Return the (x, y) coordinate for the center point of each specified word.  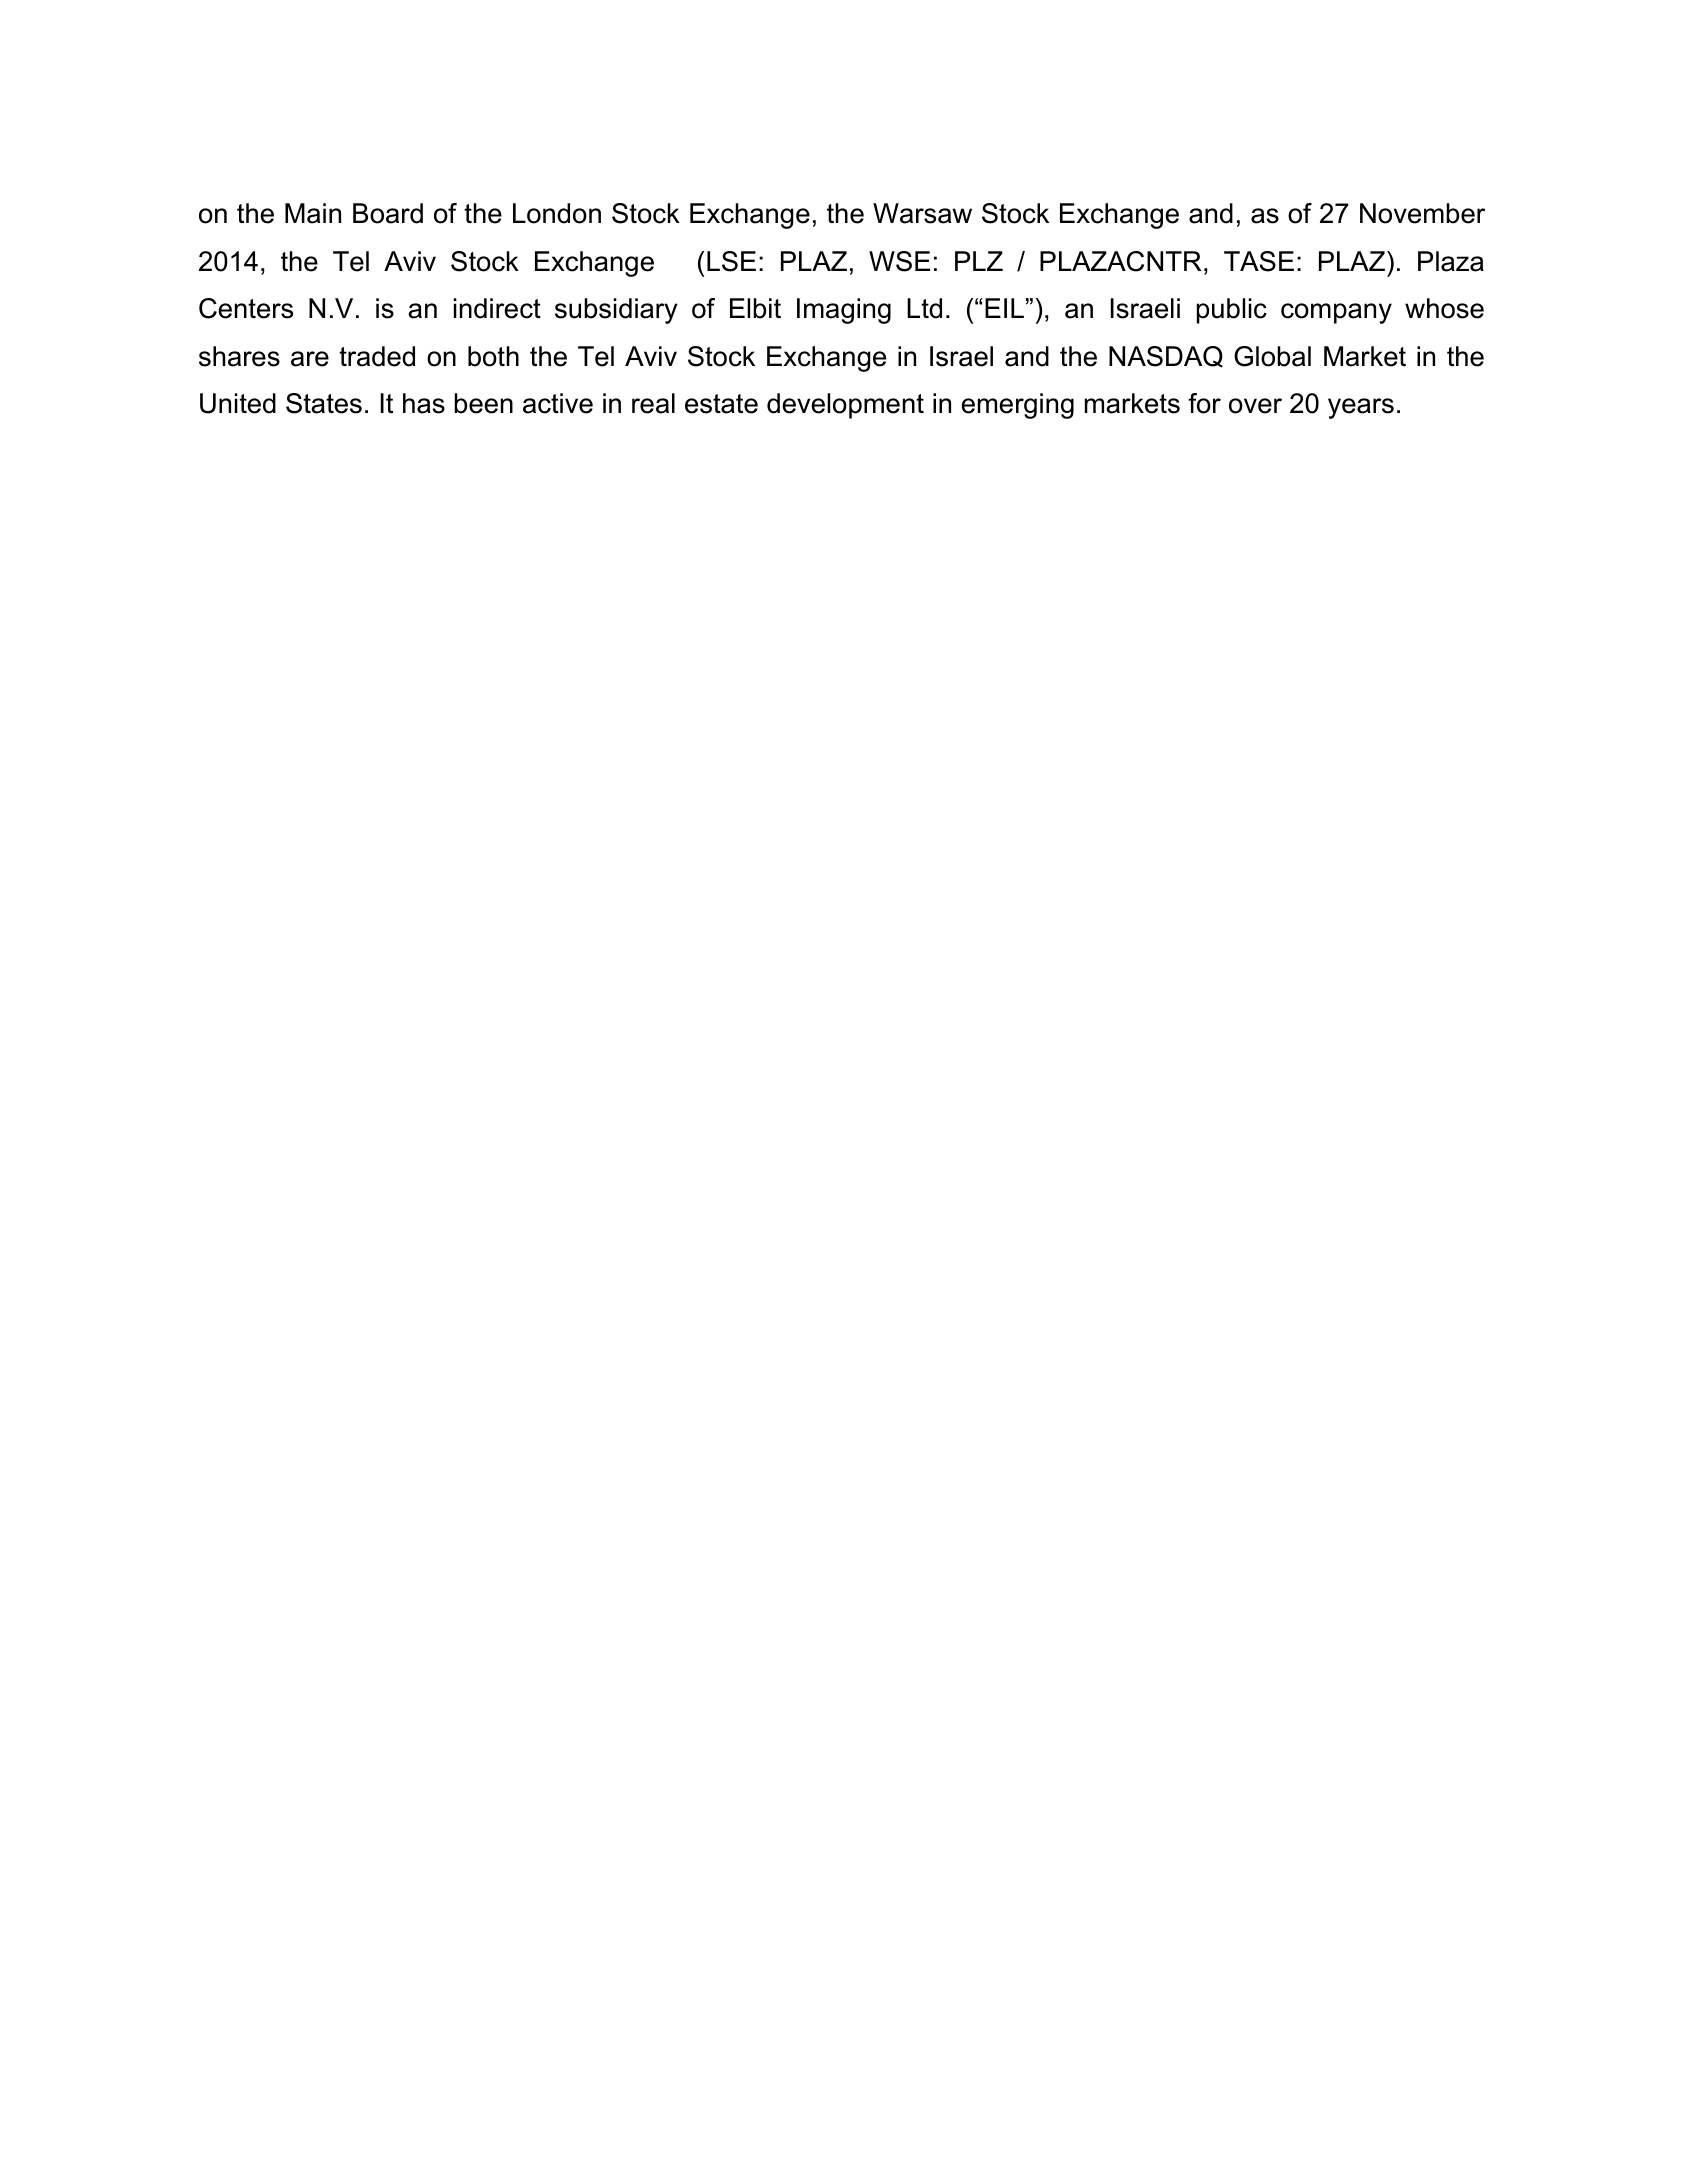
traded (377, 356)
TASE (1259, 261)
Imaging (844, 311)
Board (388, 213)
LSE (731, 261)
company (1336, 313)
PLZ (979, 261)
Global (1272, 356)
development (845, 406)
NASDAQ (1166, 357)
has (424, 403)
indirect (497, 308)
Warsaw (922, 213)
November (1422, 213)
